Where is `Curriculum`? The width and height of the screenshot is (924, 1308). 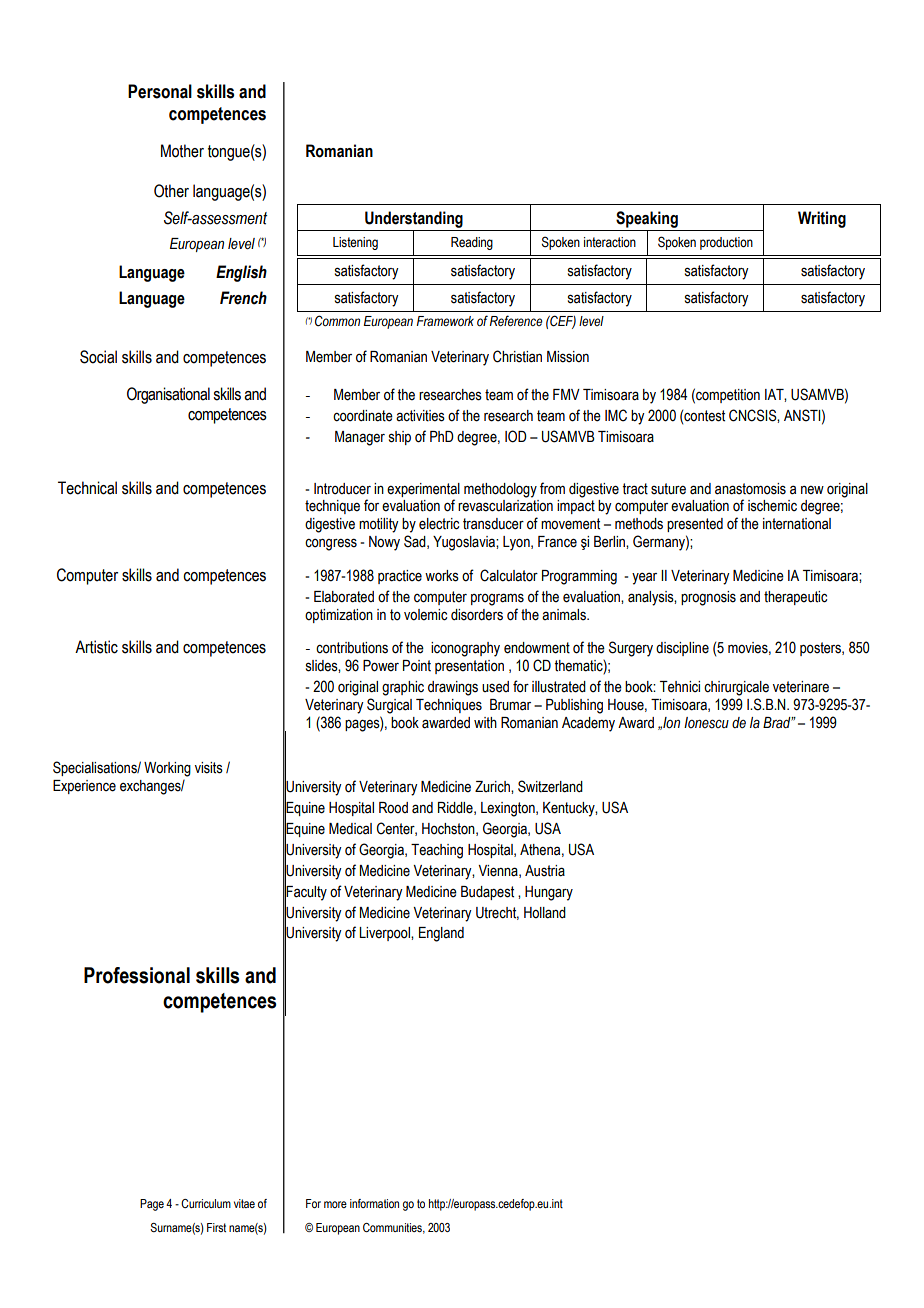
Curriculum is located at coordinates (206, 1203).
